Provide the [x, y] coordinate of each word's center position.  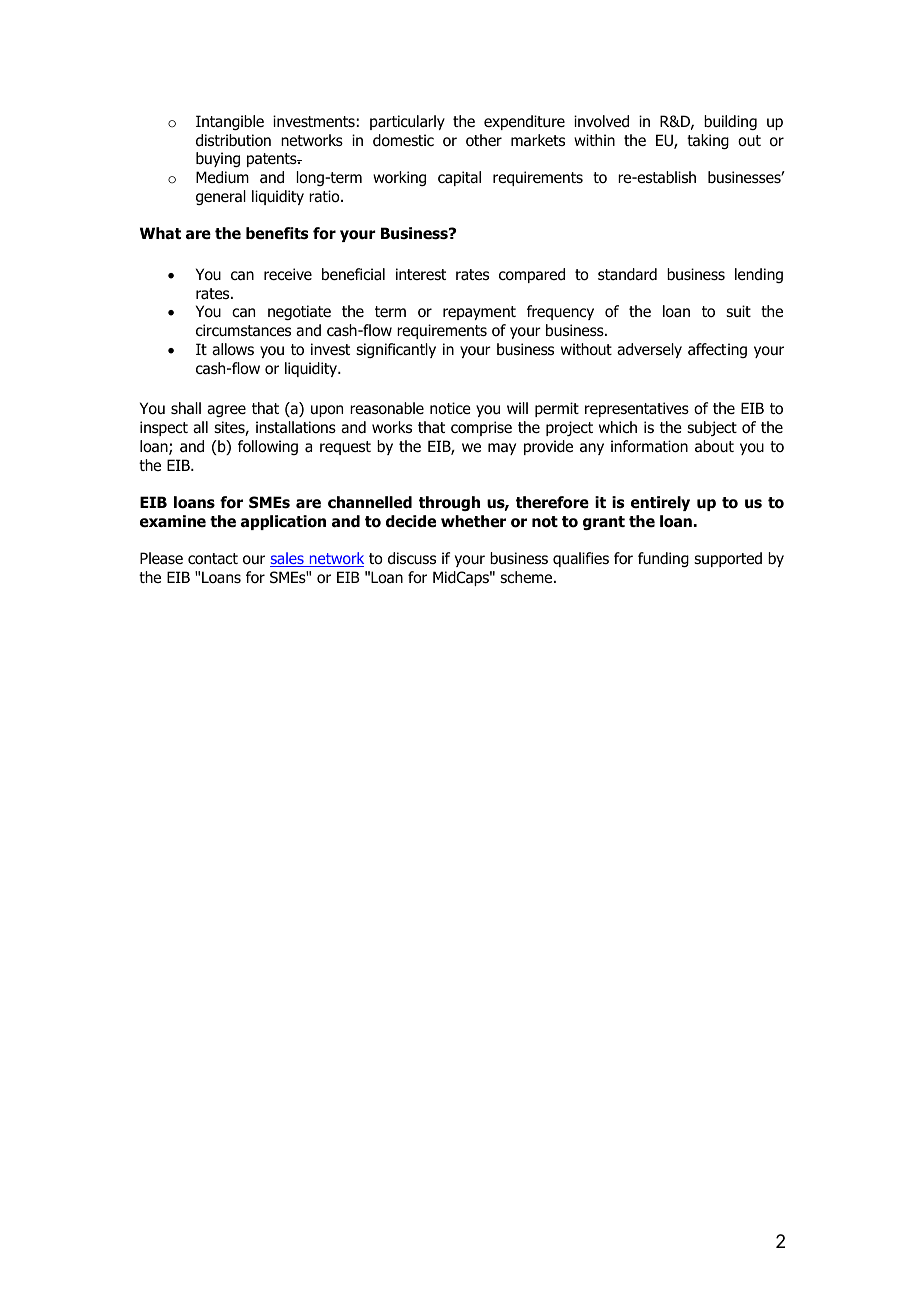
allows [233, 349]
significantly [396, 350]
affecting [717, 350]
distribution [233, 140]
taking [708, 141]
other [484, 140]
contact [213, 559]
